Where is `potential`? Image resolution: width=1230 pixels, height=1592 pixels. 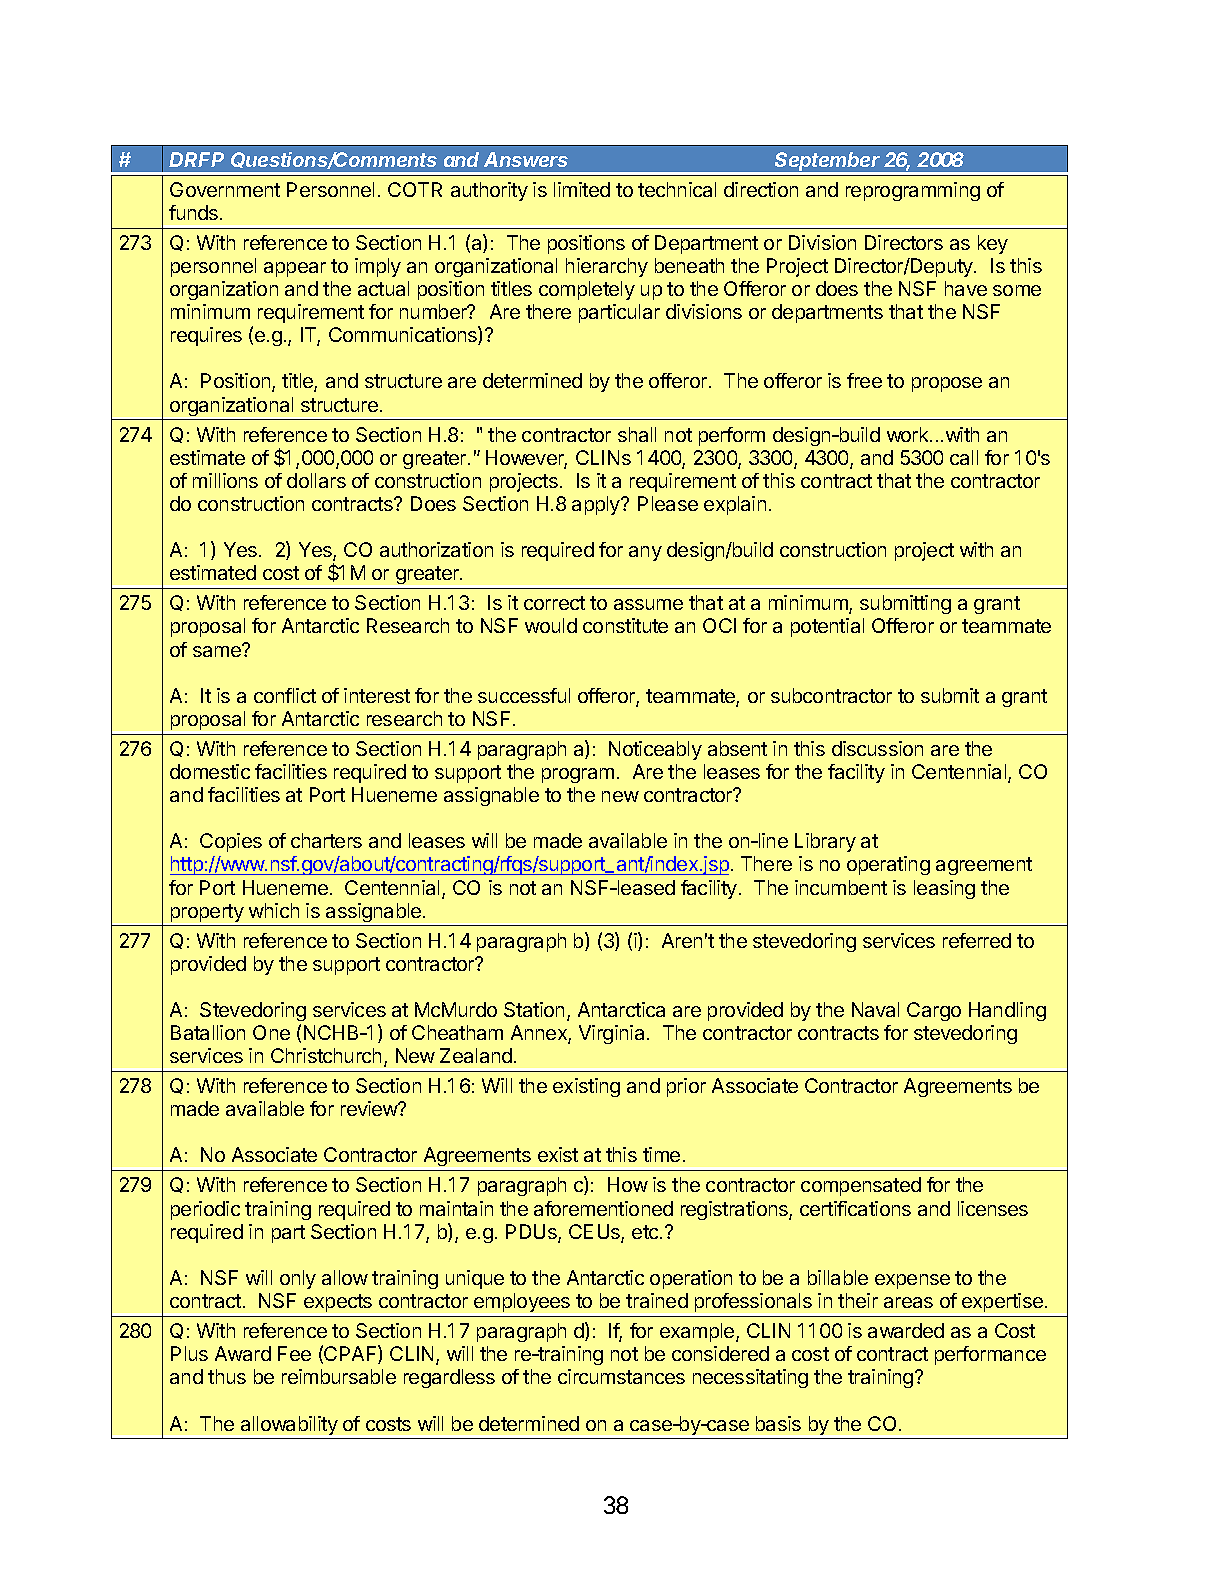
potential is located at coordinates (827, 627).
